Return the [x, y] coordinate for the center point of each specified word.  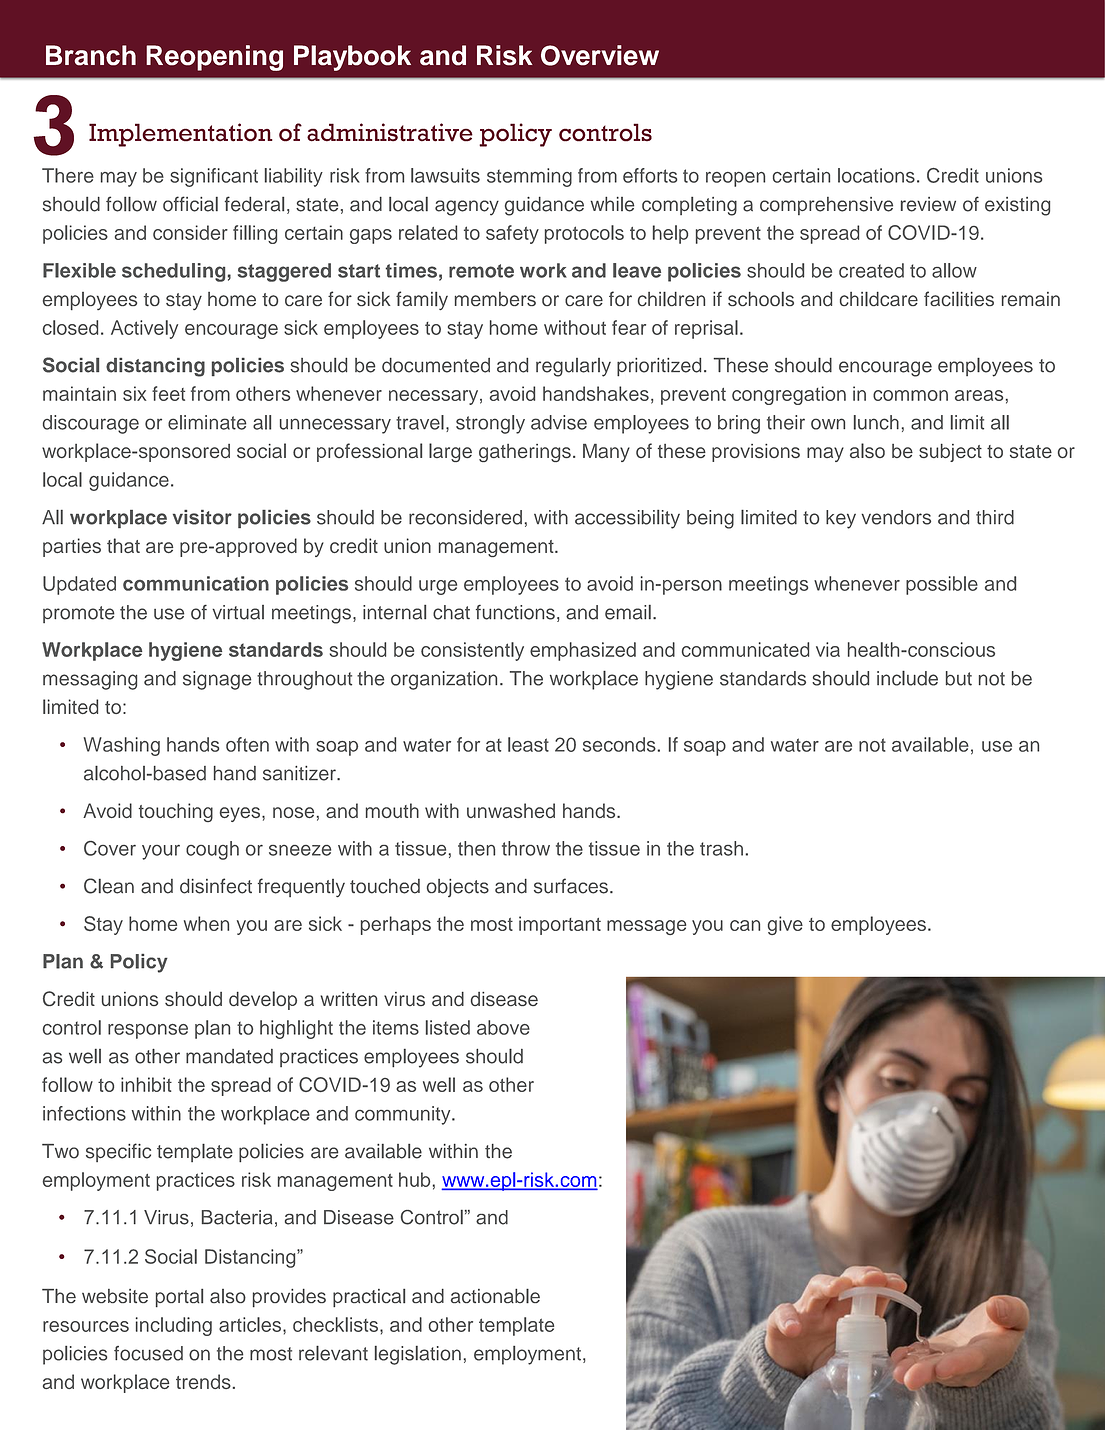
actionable [495, 1296]
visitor [202, 517]
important [560, 925]
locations [876, 175]
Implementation [181, 135]
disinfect [216, 886]
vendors [896, 517]
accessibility [627, 519]
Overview [600, 55]
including [174, 1326]
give [785, 925]
